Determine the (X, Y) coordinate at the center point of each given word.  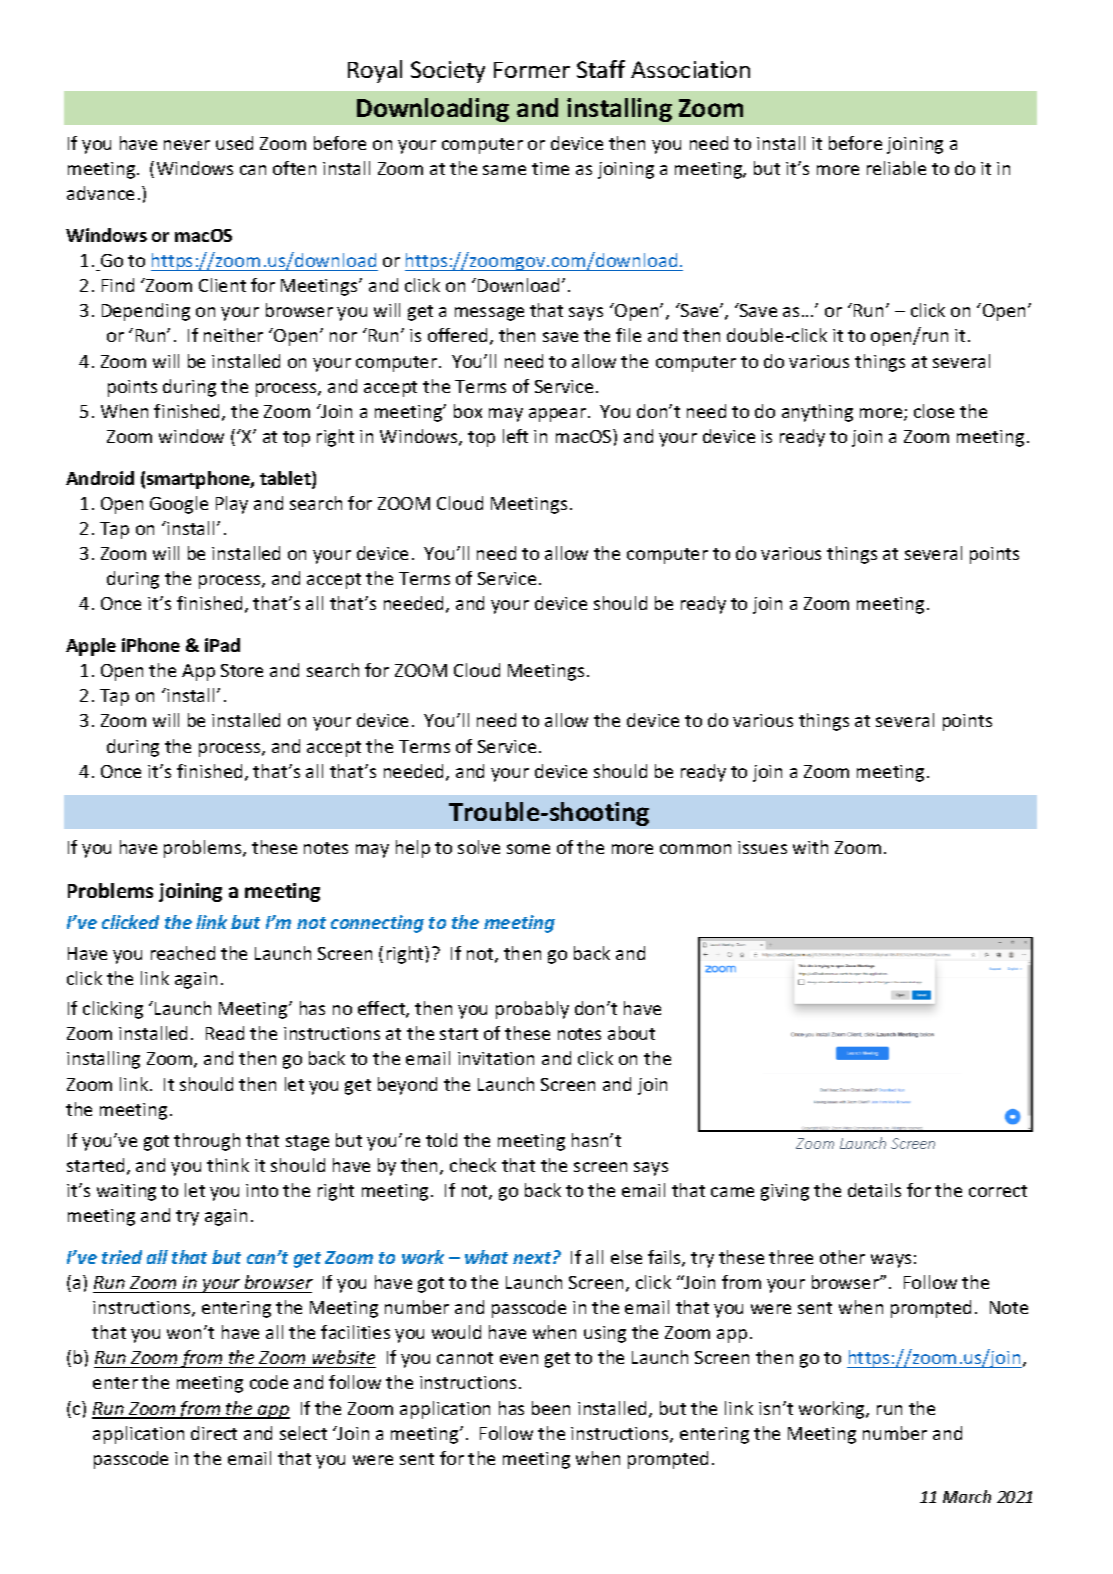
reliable (896, 168)
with (810, 847)
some (528, 849)
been (551, 1408)
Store (242, 670)
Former (532, 70)
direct (214, 1433)
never (187, 145)
